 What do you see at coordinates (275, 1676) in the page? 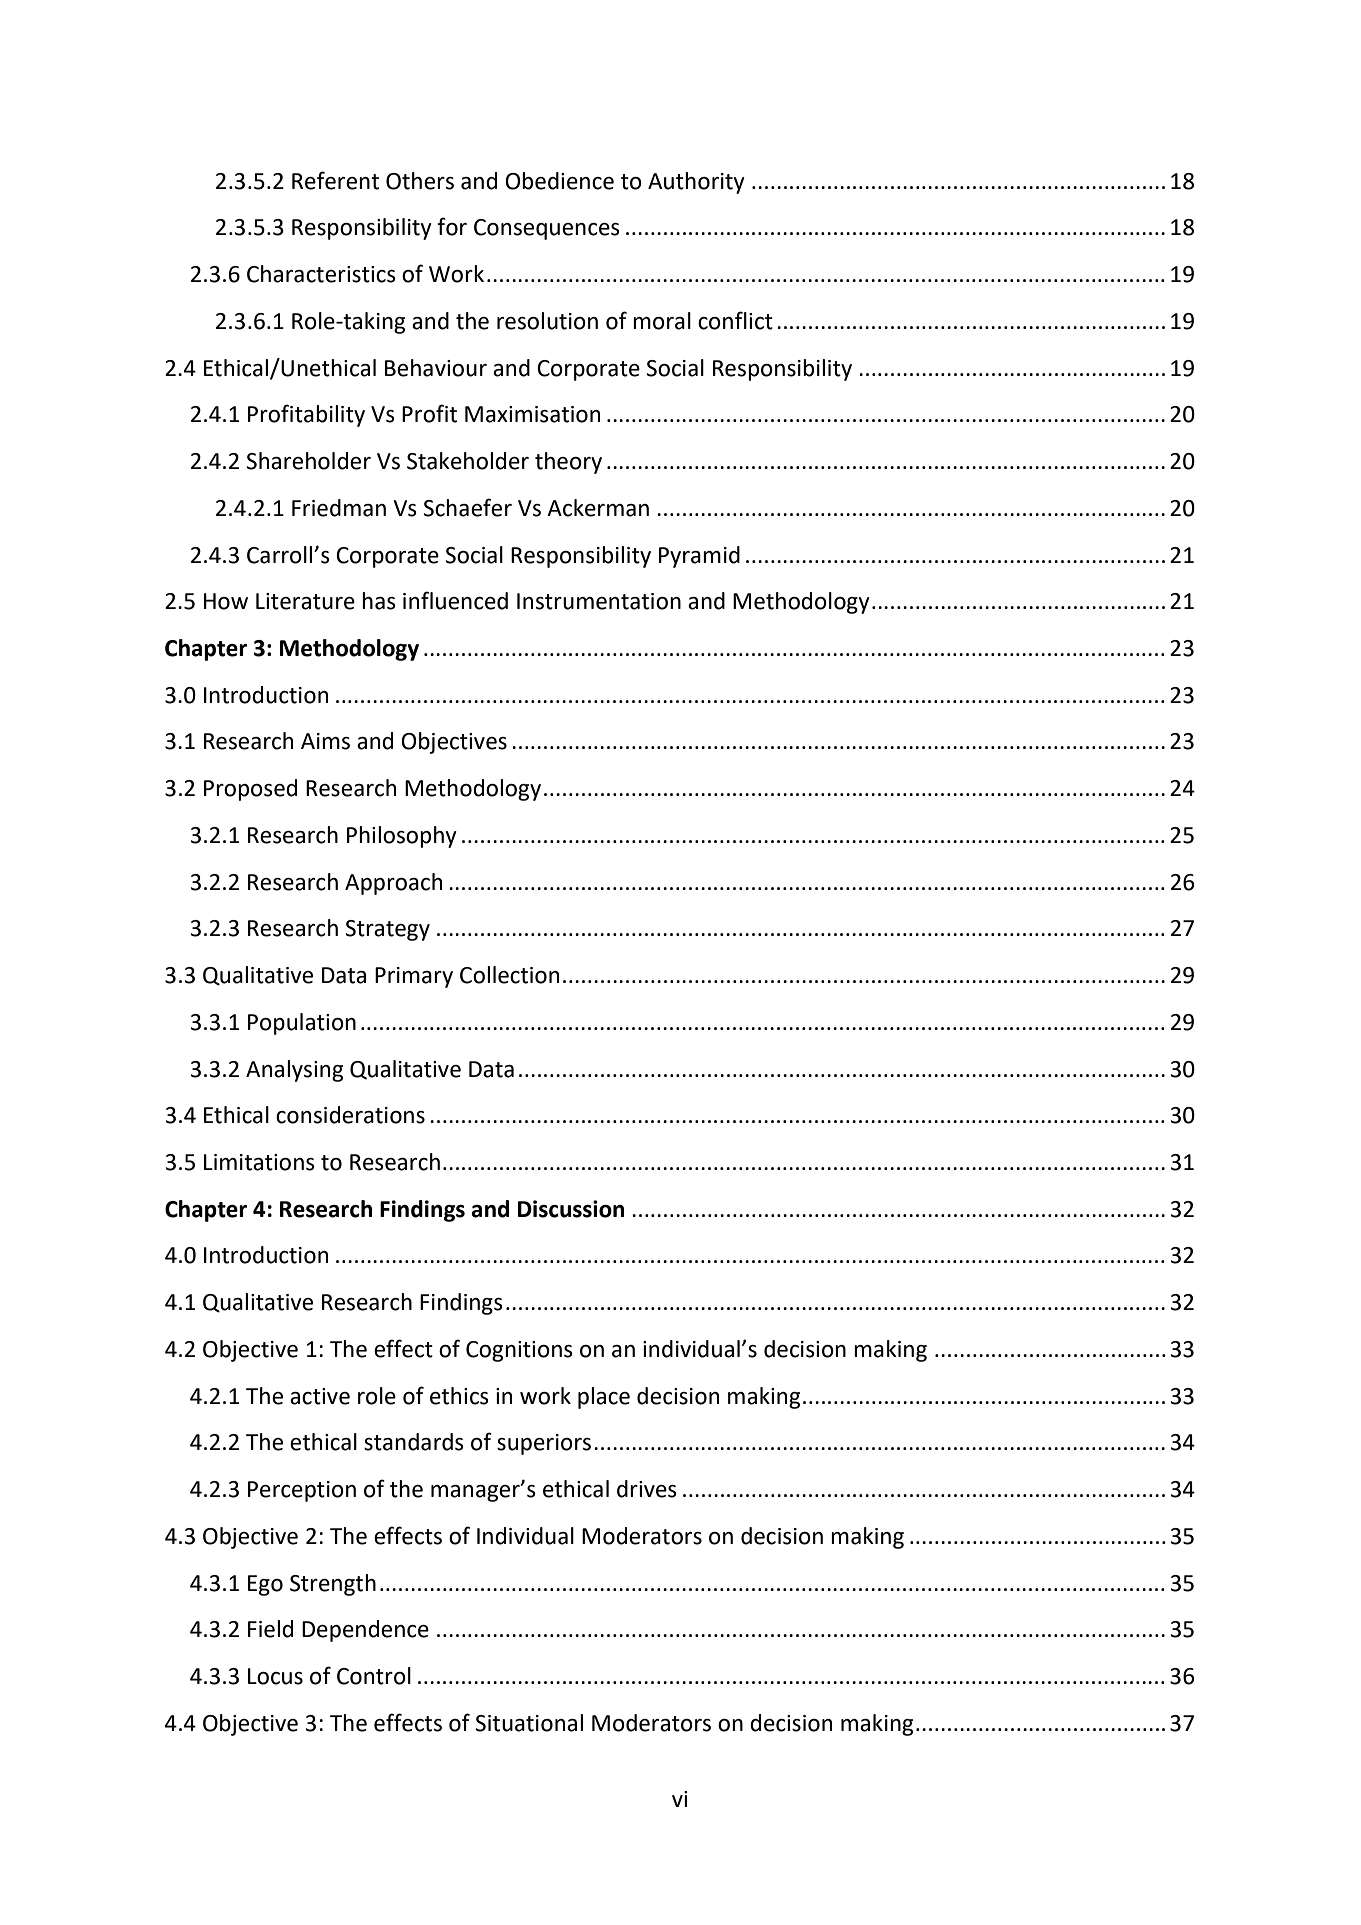
I see `Locus` at bounding box center [275, 1676].
